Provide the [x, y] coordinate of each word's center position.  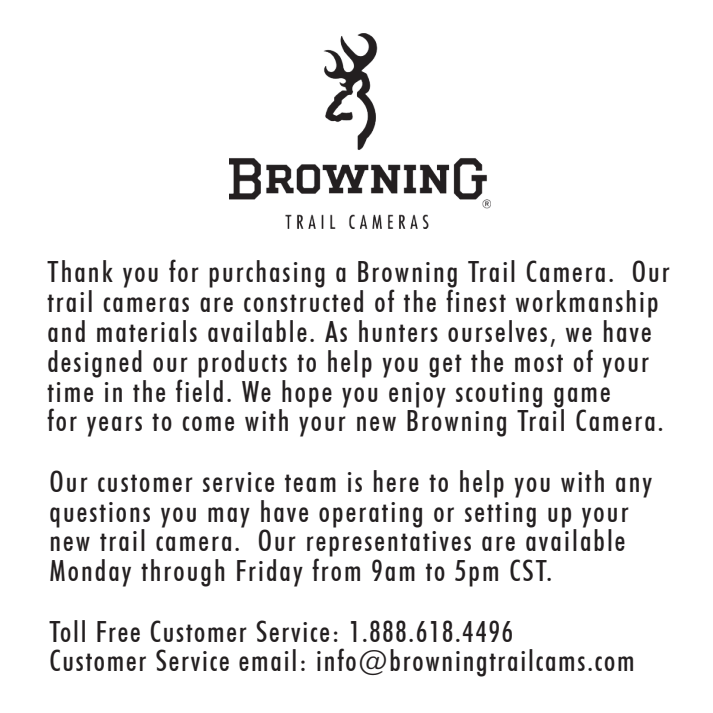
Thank [80, 271]
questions [100, 516]
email [267, 660]
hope [306, 395]
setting [500, 515]
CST [529, 570]
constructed [303, 301]
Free [118, 631]
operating [370, 515]
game [582, 398]
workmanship [587, 304]
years [114, 426]
